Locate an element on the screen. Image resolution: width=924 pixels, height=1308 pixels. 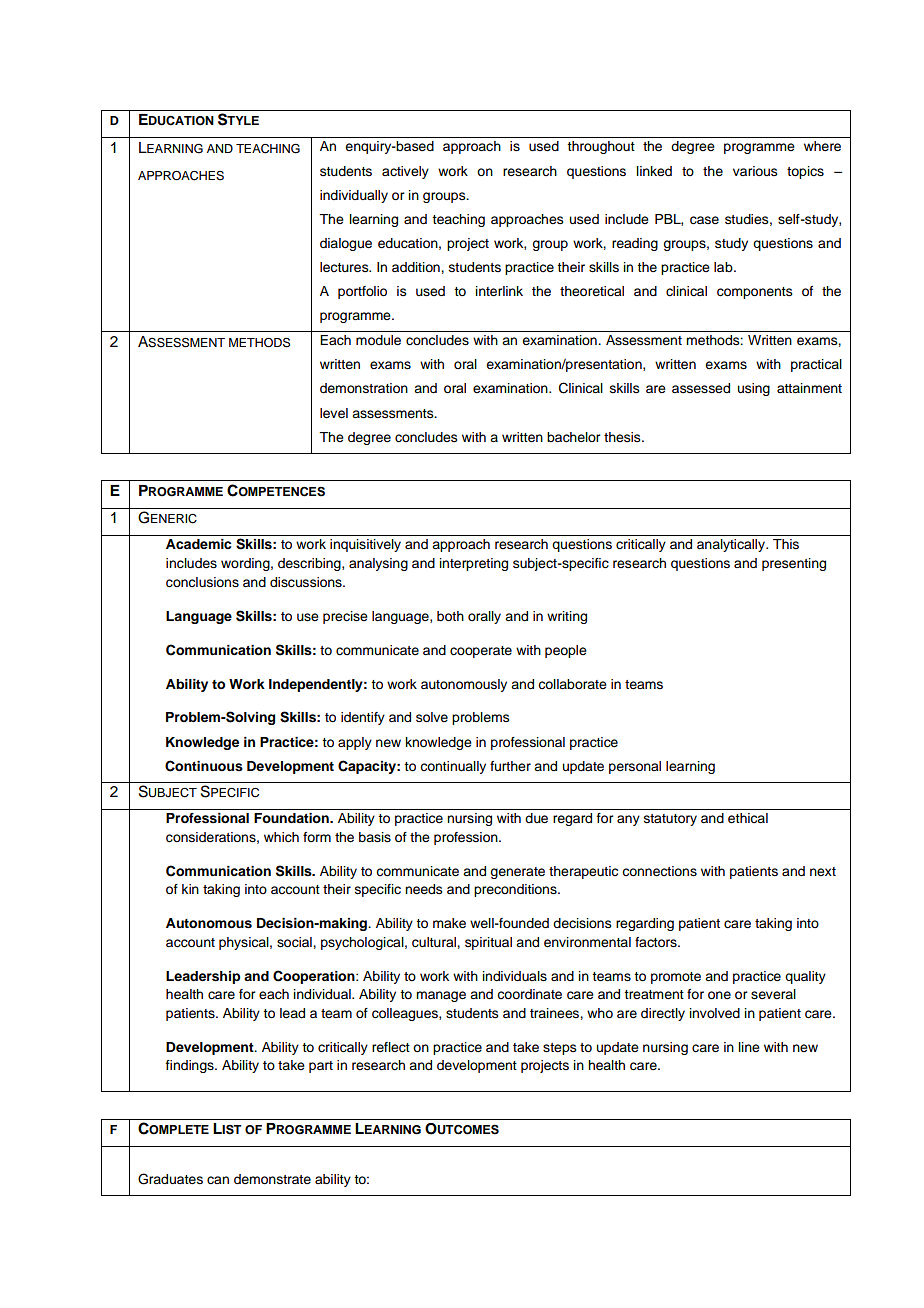
spiritual is located at coordinates (488, 943).
